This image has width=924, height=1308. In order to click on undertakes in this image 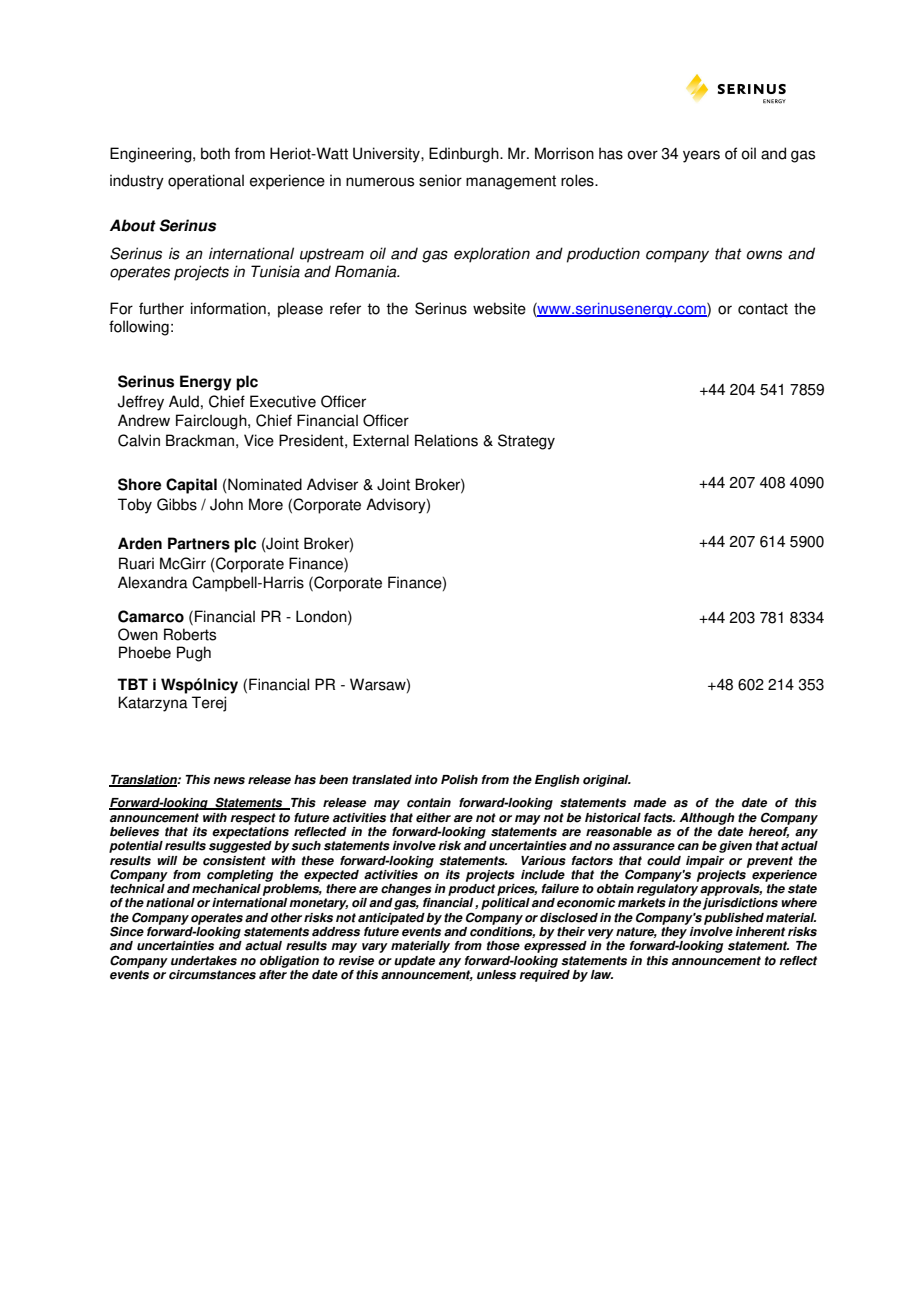, I will do `click(204, 961)`.
